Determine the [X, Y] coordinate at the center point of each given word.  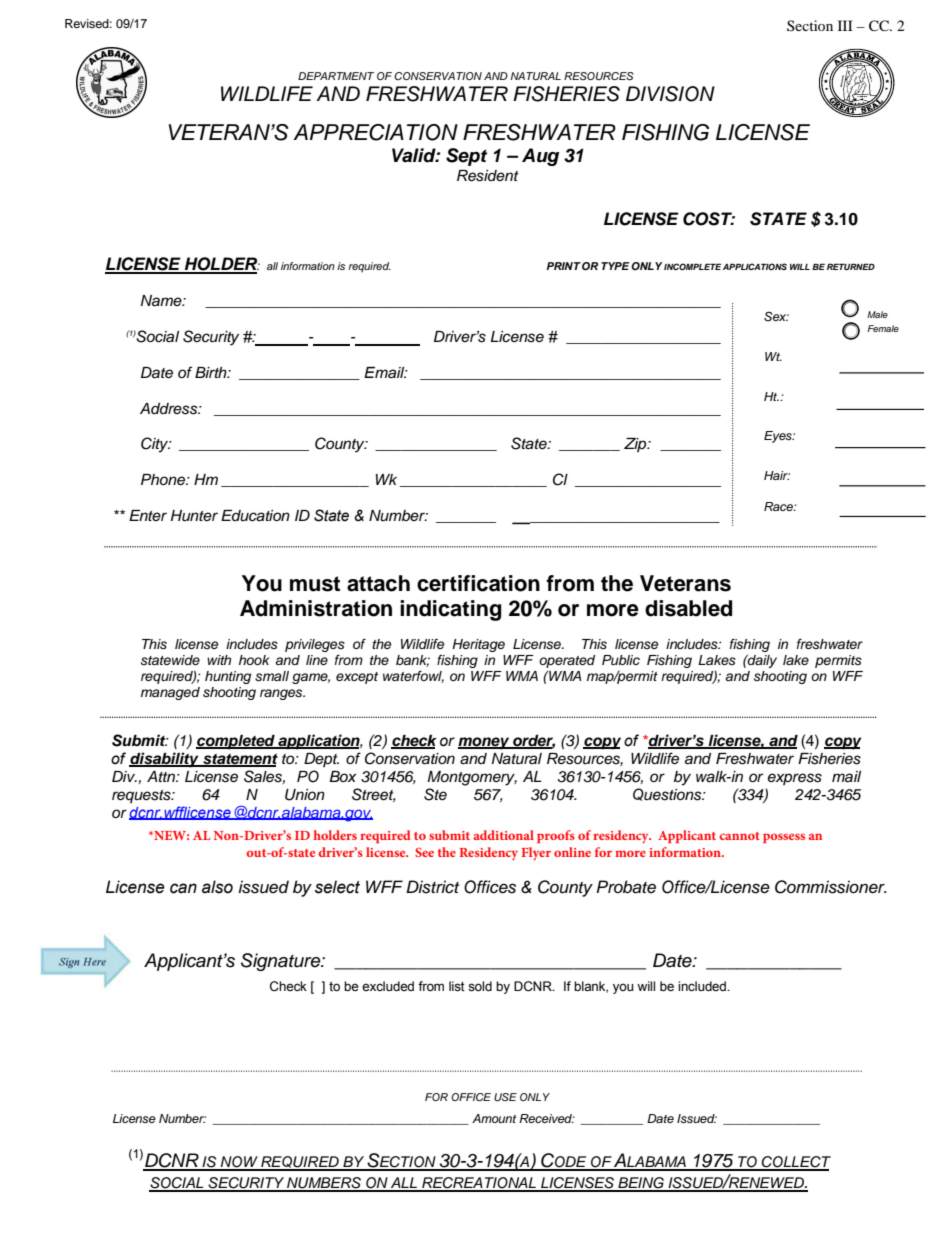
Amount [494, 1118]
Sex [776, 317]
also [217, 887]
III [845, 25]
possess [784, 838]
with [219, 660]
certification [478, 583]
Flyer [536, 854]
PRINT [563, 266]
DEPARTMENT [336, 76]
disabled [688, 608]
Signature [282, 962]
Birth [212, 372]
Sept [466, 157]
